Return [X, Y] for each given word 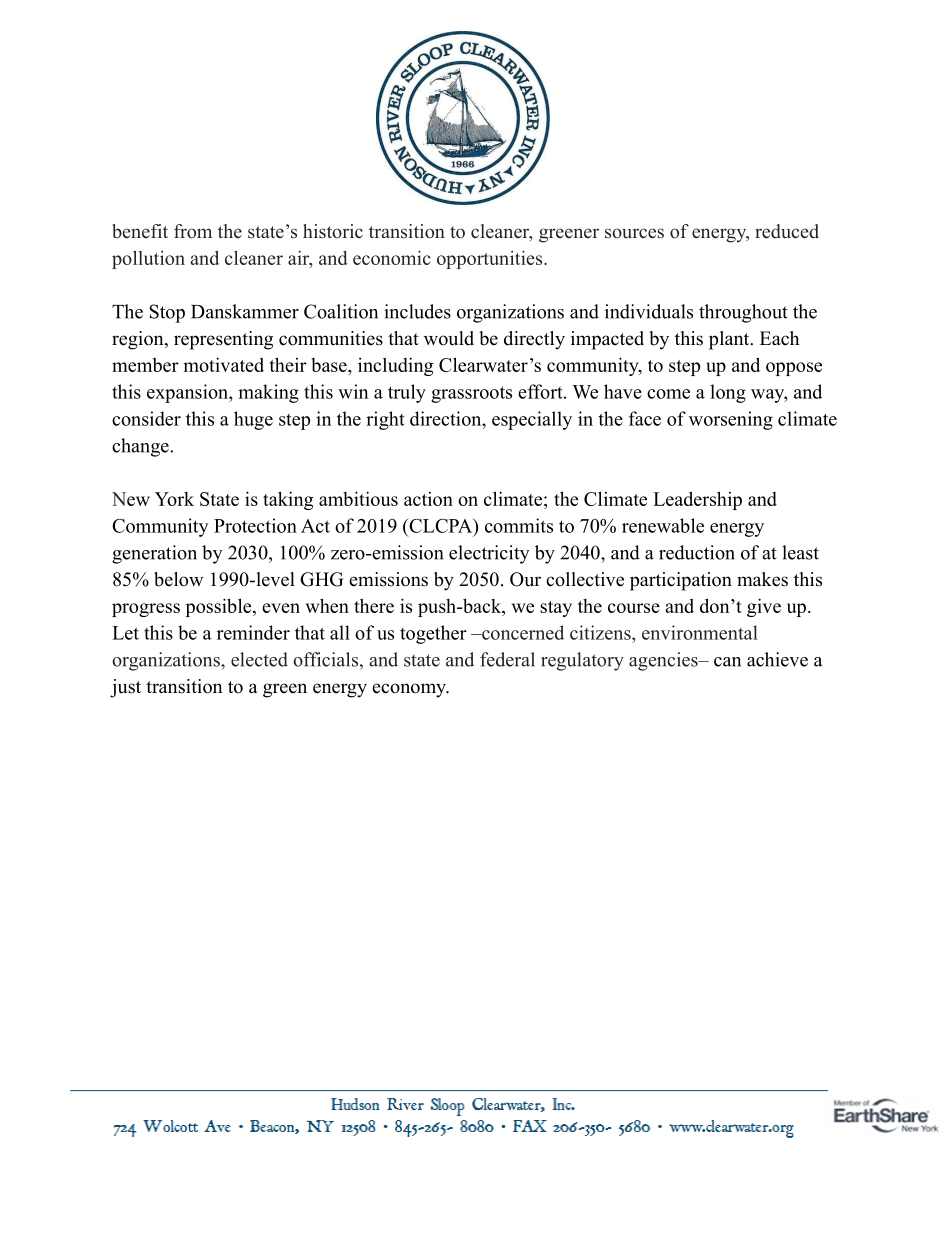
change [141, 447]
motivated [223, 364]
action [428, 499]
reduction [697, 552]
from [193, 231]
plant [730, 340]
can [727, 662]
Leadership [697, 500]
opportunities [491, 259]
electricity [489, 554]
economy [410, 690]
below [178, 579]
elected [259, 659]
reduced [787, 231]
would [449, 338]
